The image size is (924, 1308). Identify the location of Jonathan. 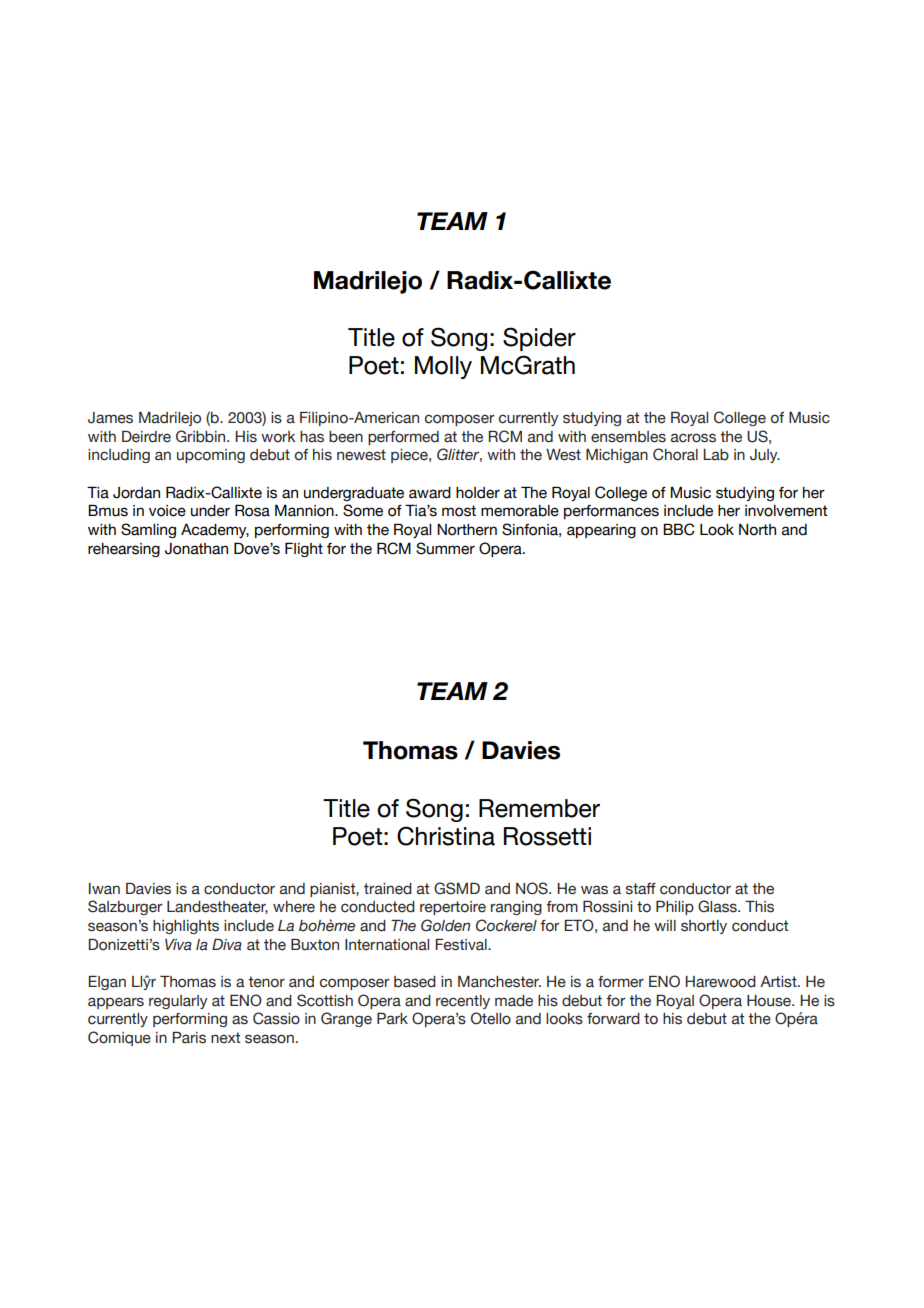
(196, 549).
